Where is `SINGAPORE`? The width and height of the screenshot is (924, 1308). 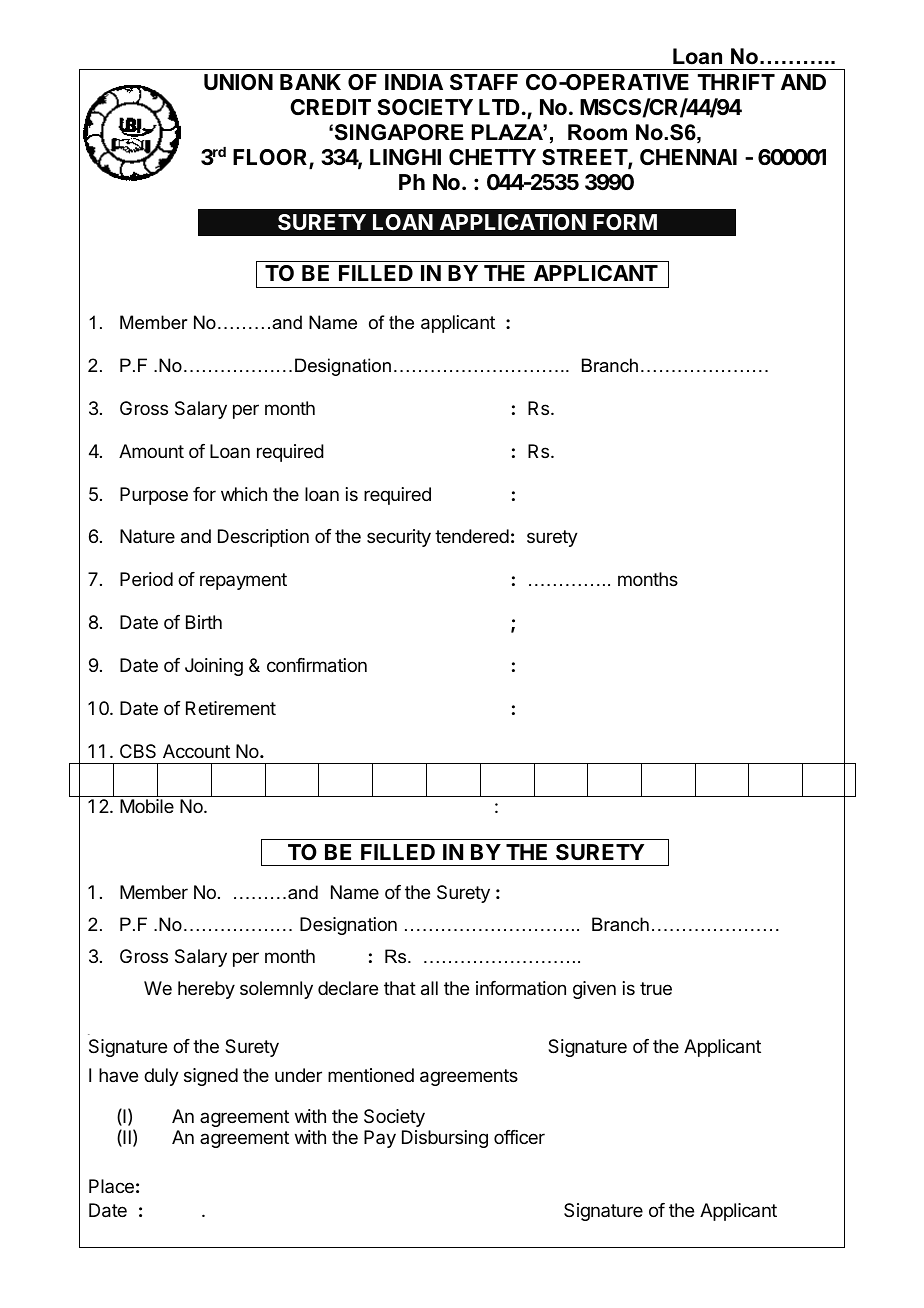
SINGAPORE is located at coordinates (399, 132).
